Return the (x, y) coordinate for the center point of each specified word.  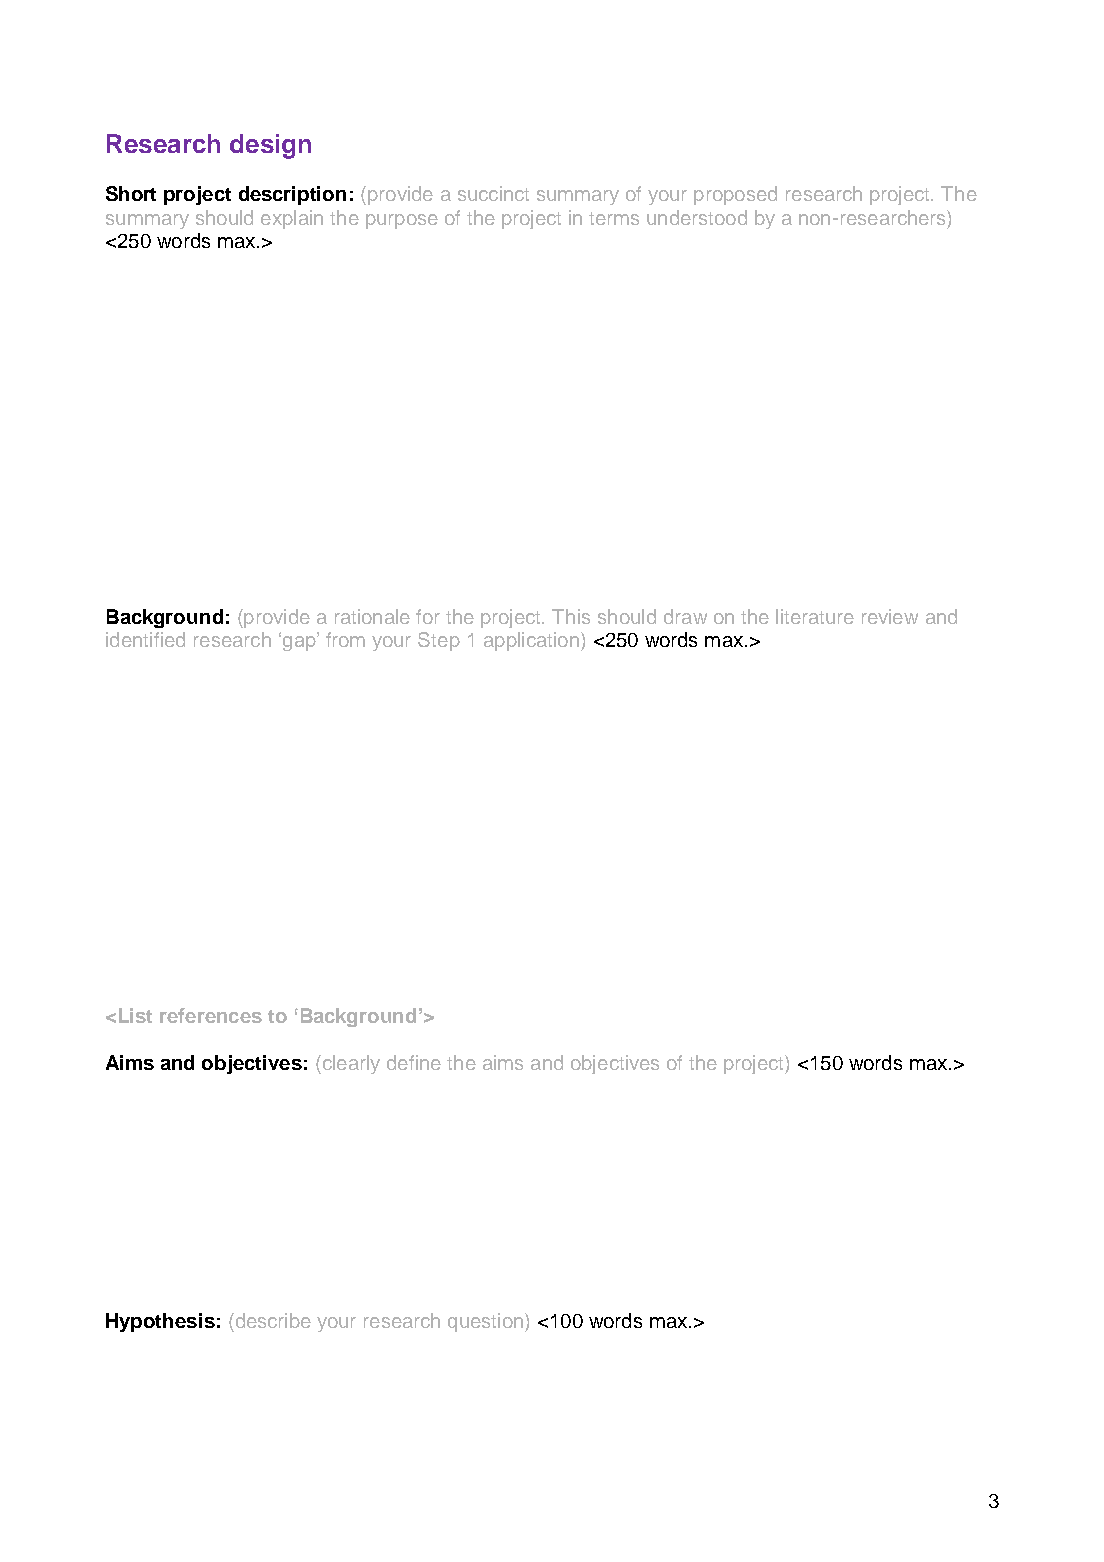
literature (815, 616)
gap (299, 643)
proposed (735, 195)
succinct (493, 193)
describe (272, 1320)
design (270, 146)
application (531, 641)
